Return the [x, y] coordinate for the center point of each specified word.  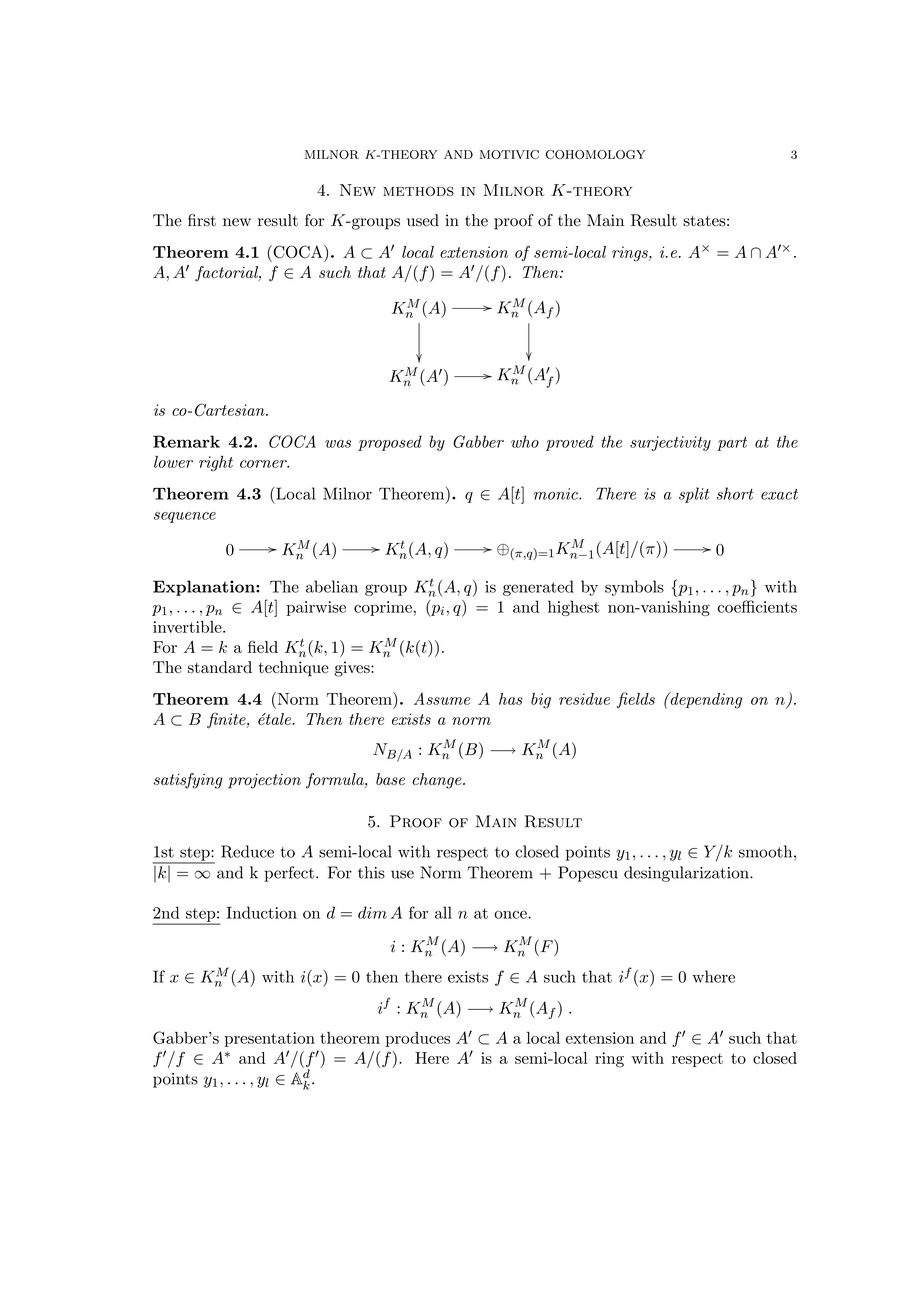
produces [417, 1039]
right [216, 463]
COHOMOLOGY [596, 154]
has [511, 699]
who [525, 441]
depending [705, 700]
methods [418, 191]
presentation [269, 1039]
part [732, 444]
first [202, 220]
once [511, 914]
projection [264, 781]
